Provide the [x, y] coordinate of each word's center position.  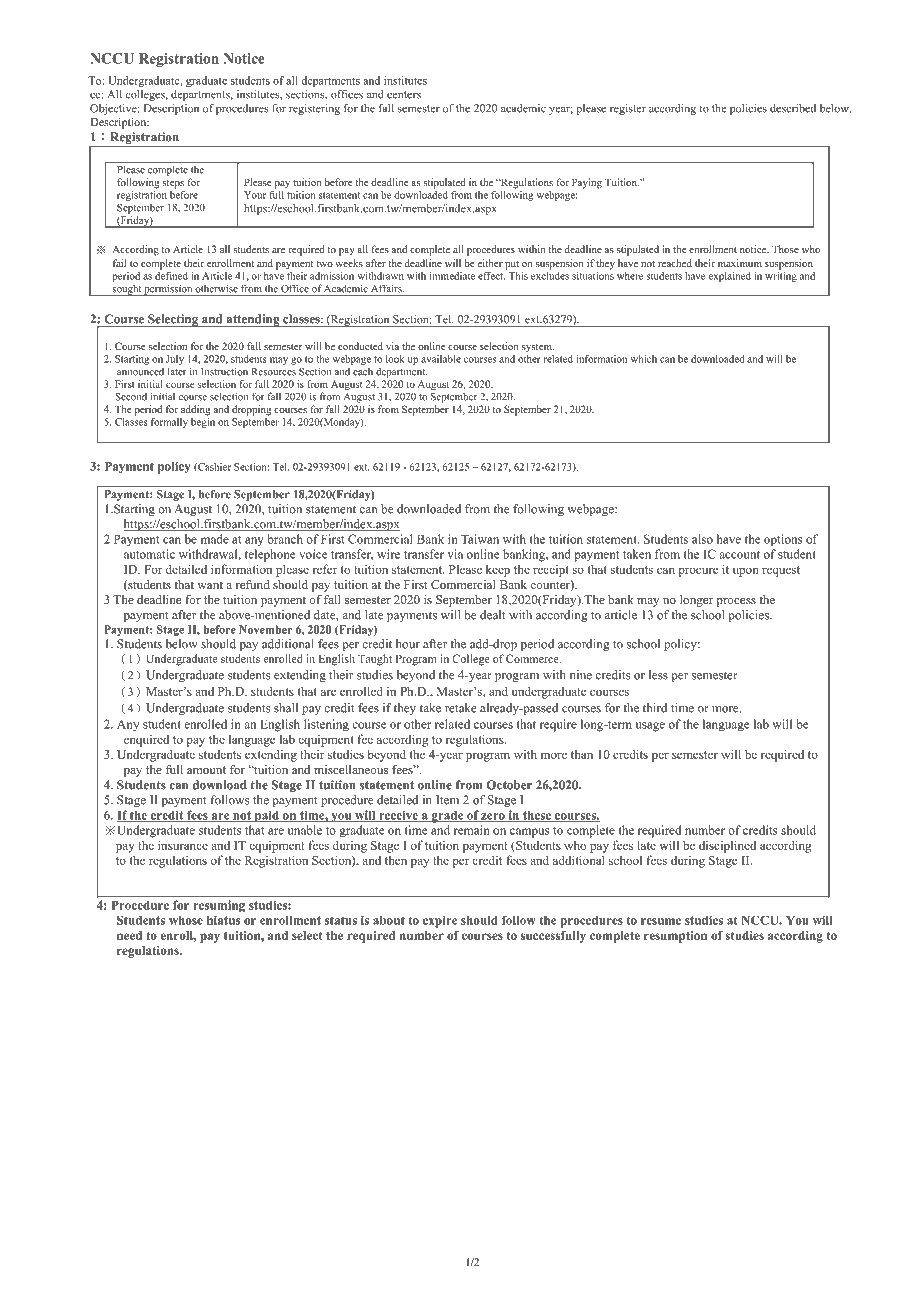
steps [173, 184]
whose [186, 920]
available [441, 359]
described [793, 108]
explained [730, 277]
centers [404, 95]
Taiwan [480, 539]
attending [253, 320]
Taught [375, 660]
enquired [146, 740]
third [655, 708]
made [215, 539]
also [702, 539]
